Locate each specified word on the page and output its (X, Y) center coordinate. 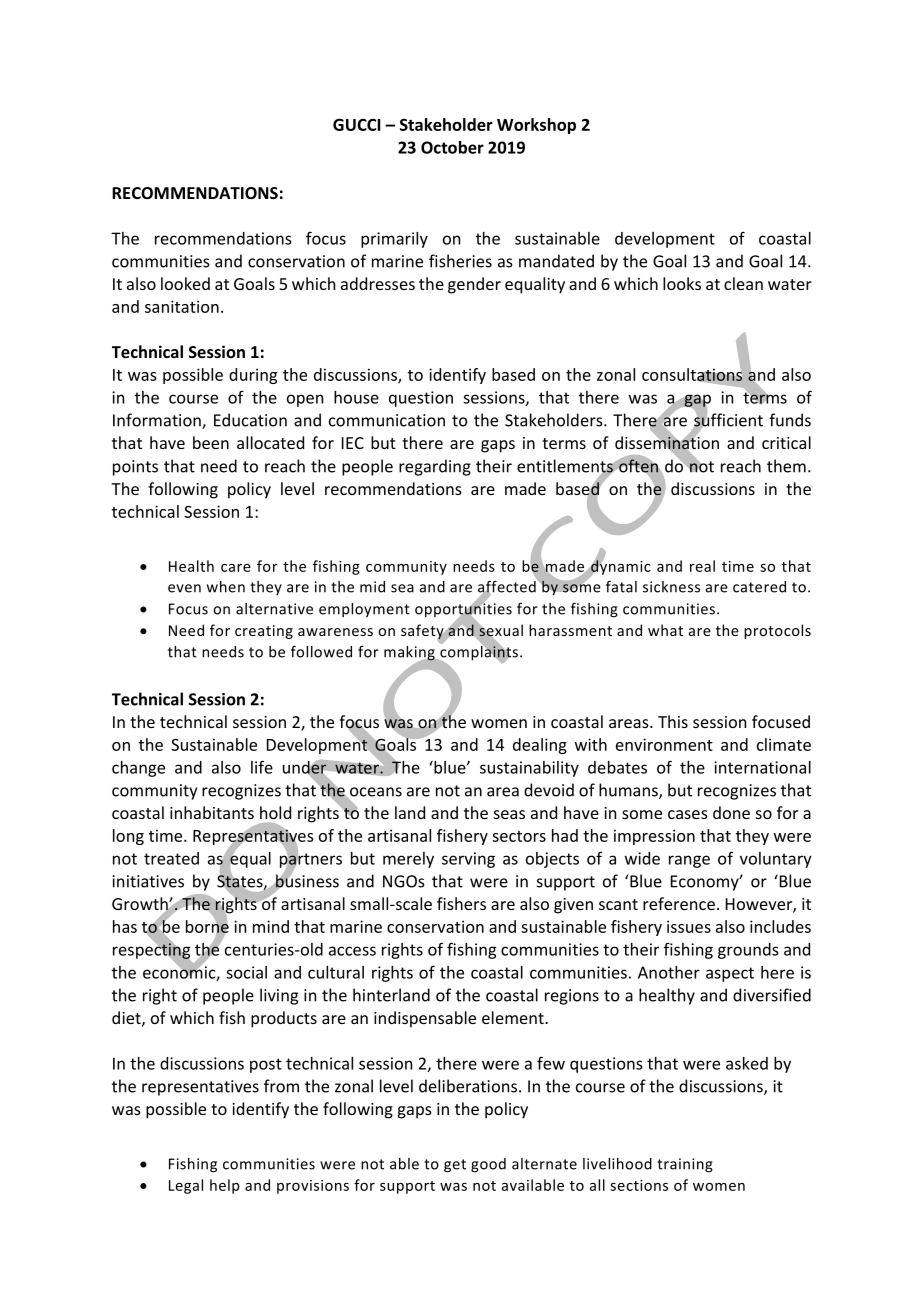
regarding (435, 467)
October (452, 147)
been (211, 442)
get (455, 1166)
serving (468, 860)
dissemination (667, 443)
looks (682, 283)
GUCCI (356, 124)
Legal (186, 1186)
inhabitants (212, 812)
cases (688, 814)
